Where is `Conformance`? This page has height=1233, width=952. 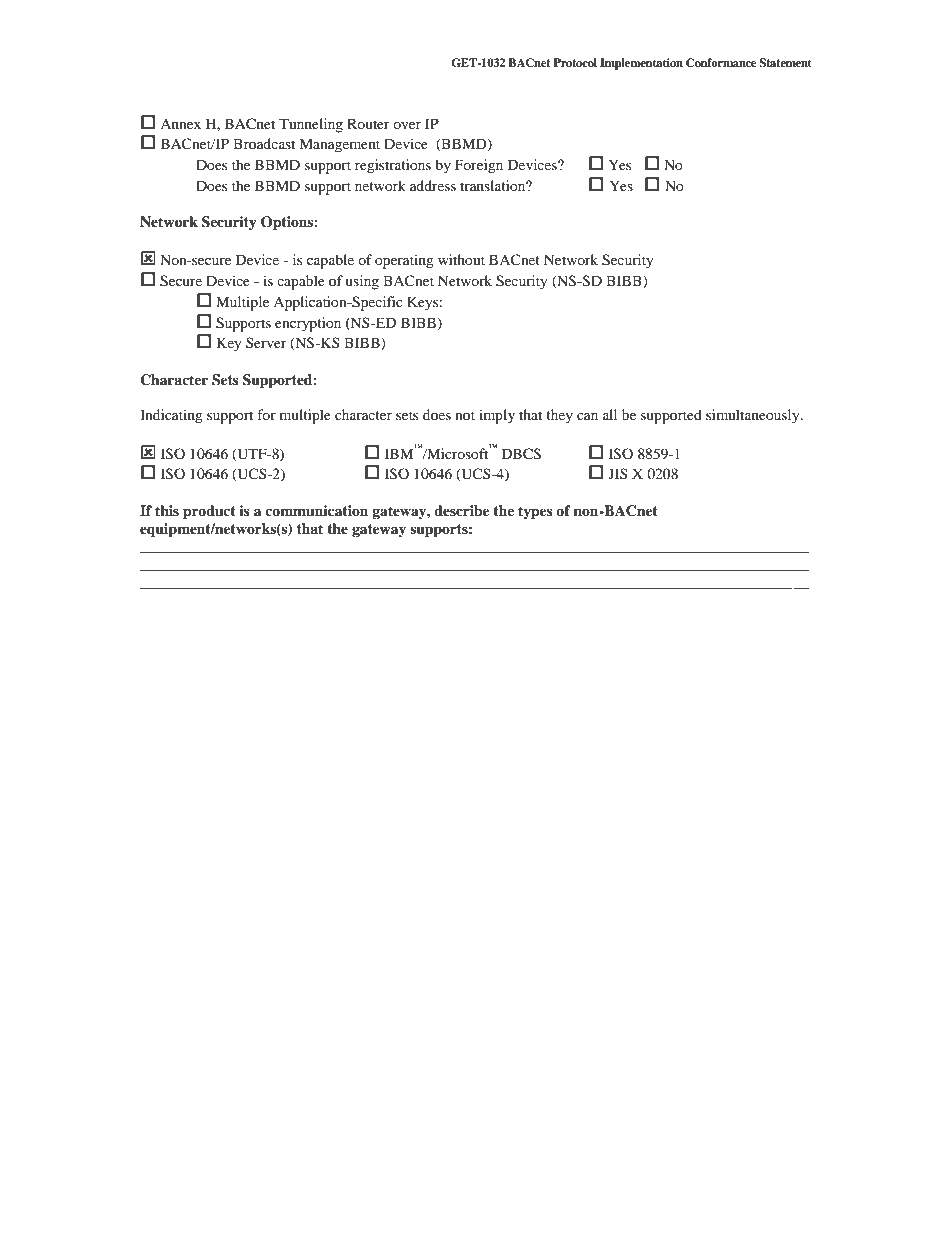 Conformance is located at coordinates (721, 63).
